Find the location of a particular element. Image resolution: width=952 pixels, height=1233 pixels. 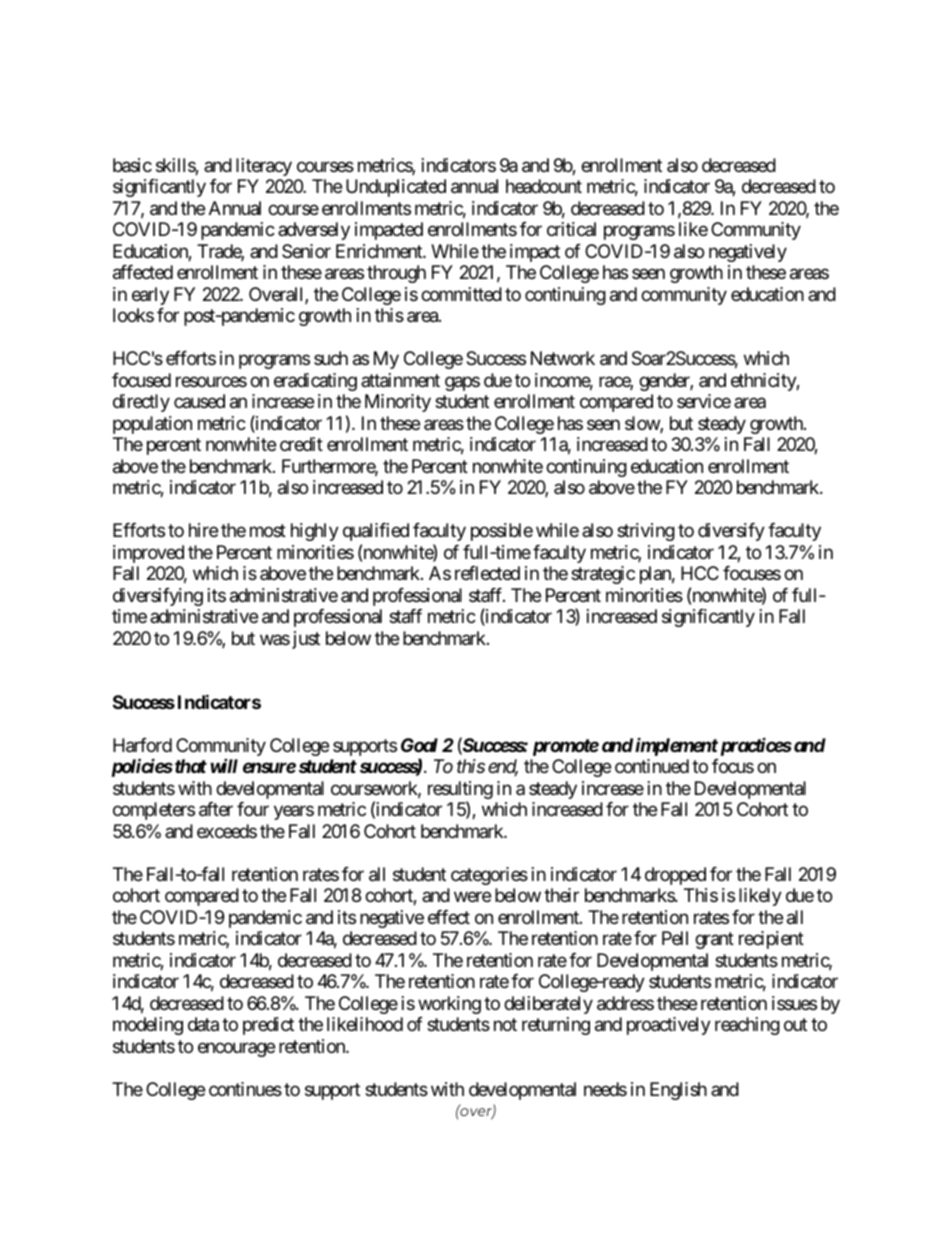

just is located at coordinates (304, 640).
